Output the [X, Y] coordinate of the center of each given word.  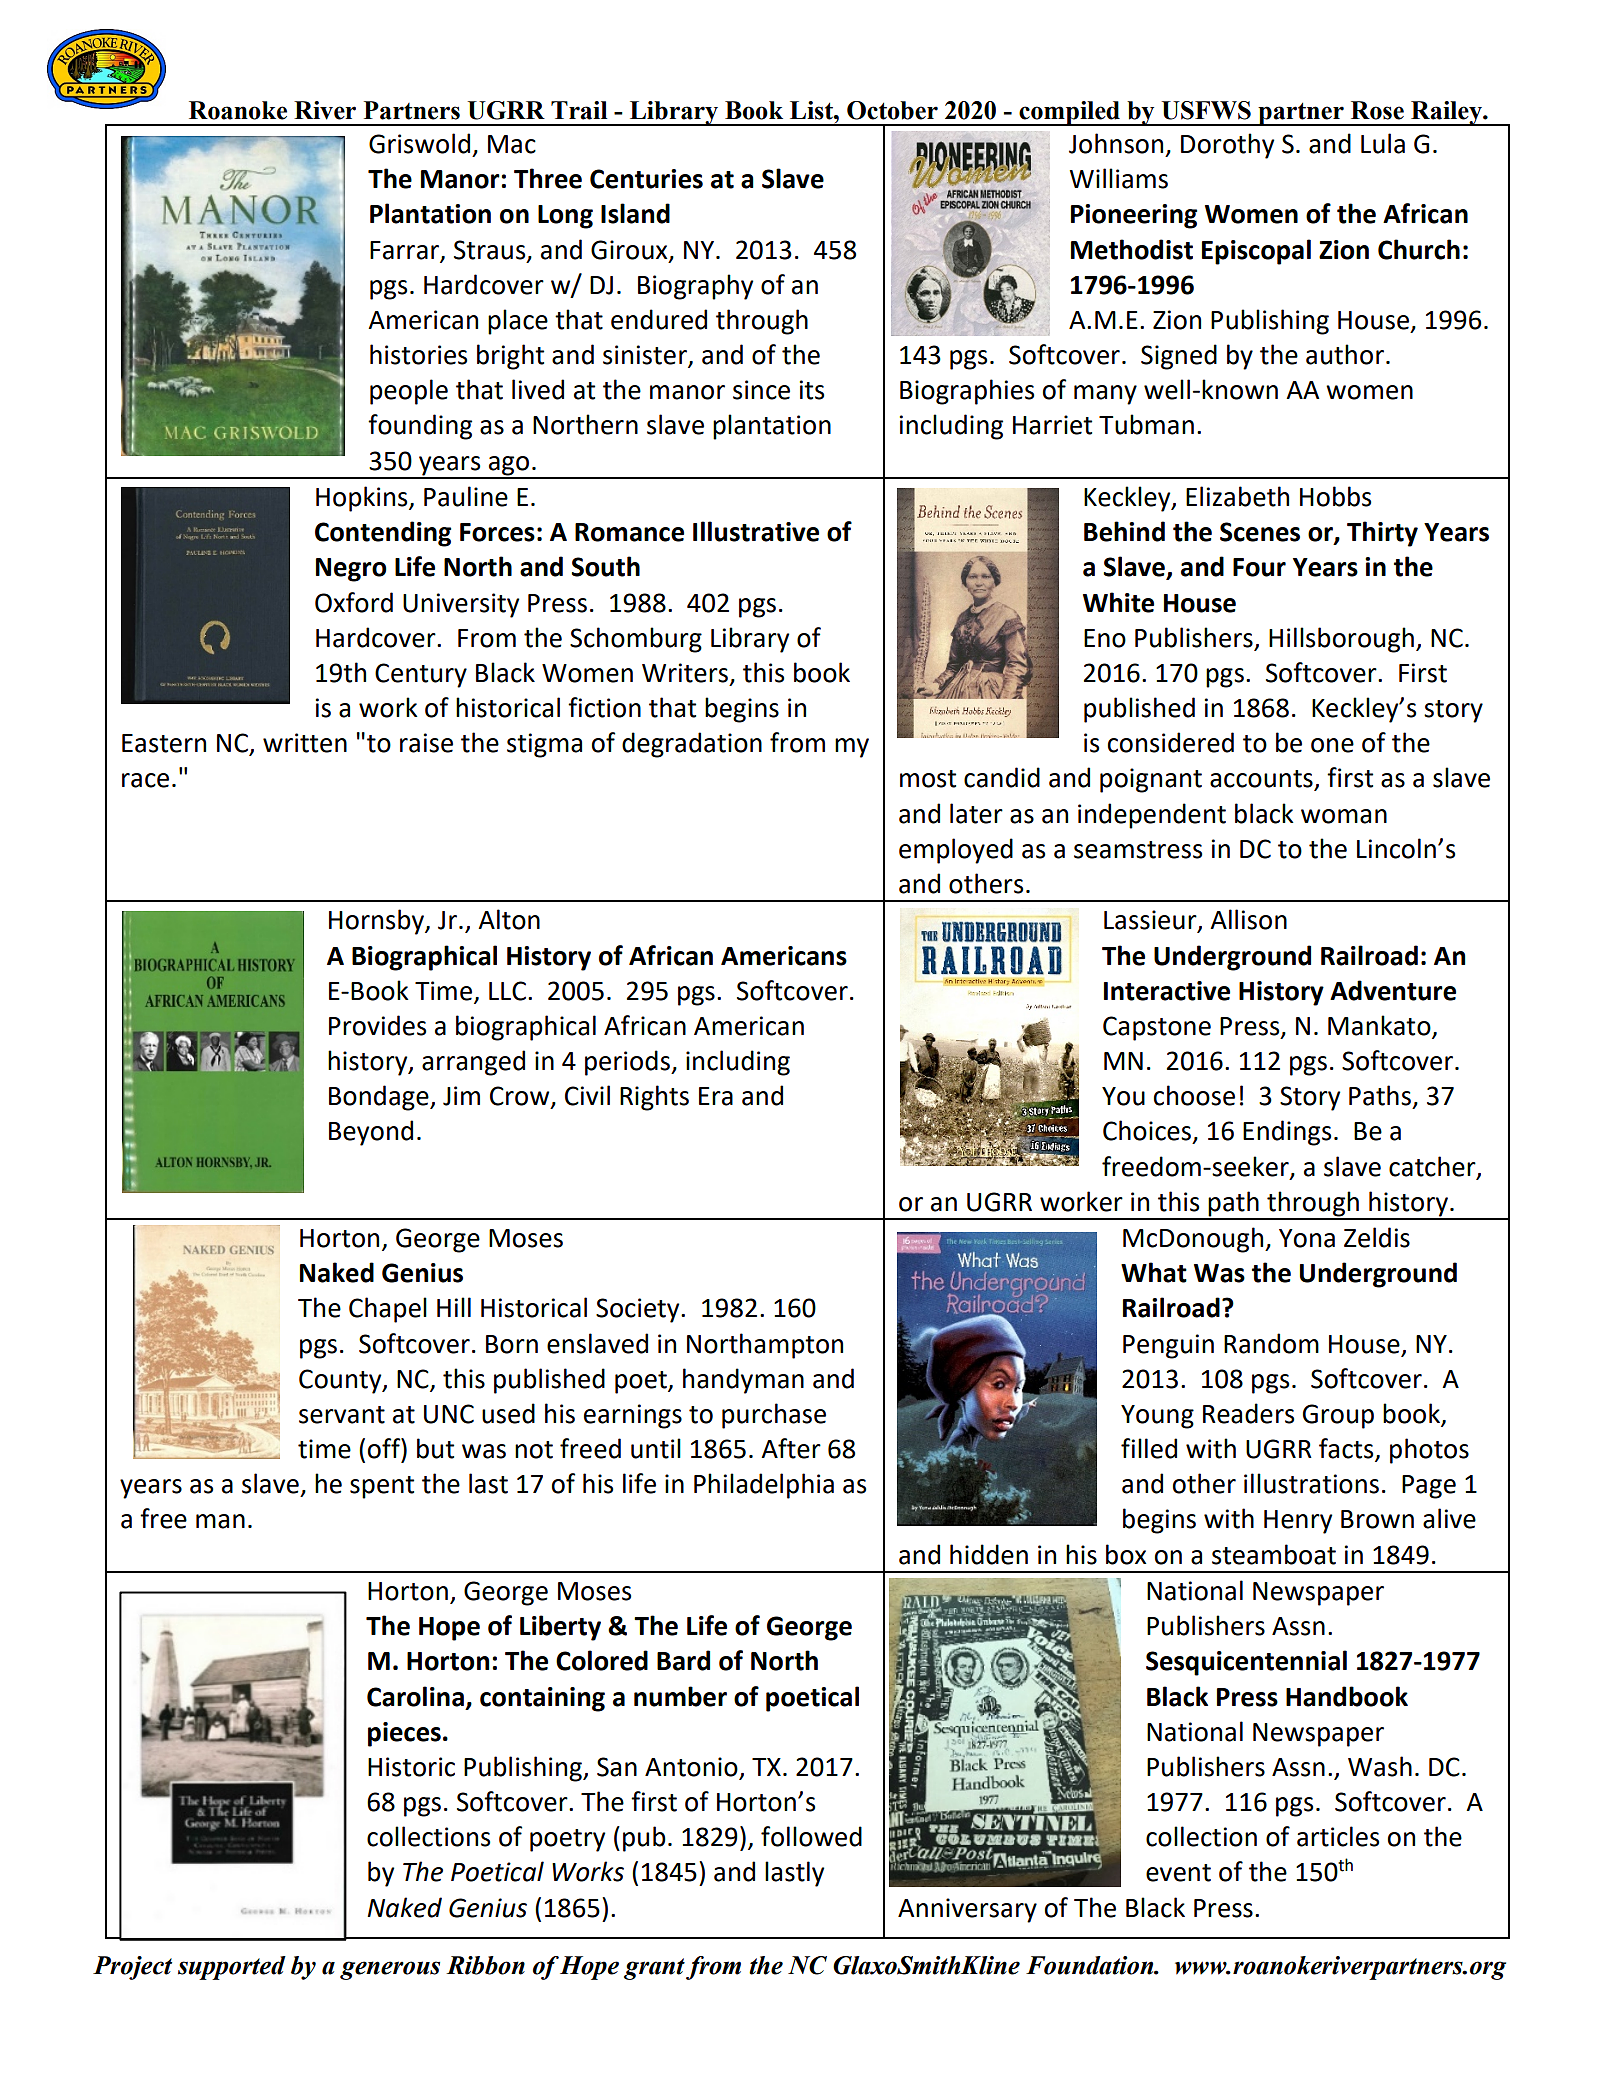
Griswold [419, 143]
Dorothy [1227, 146]
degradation [692, 745]
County [341, 1381]
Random [1271, 1343]
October [892, 110]
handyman [743, 1381]
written [305, 743]
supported [232, 1968]
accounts [1262, 780]
